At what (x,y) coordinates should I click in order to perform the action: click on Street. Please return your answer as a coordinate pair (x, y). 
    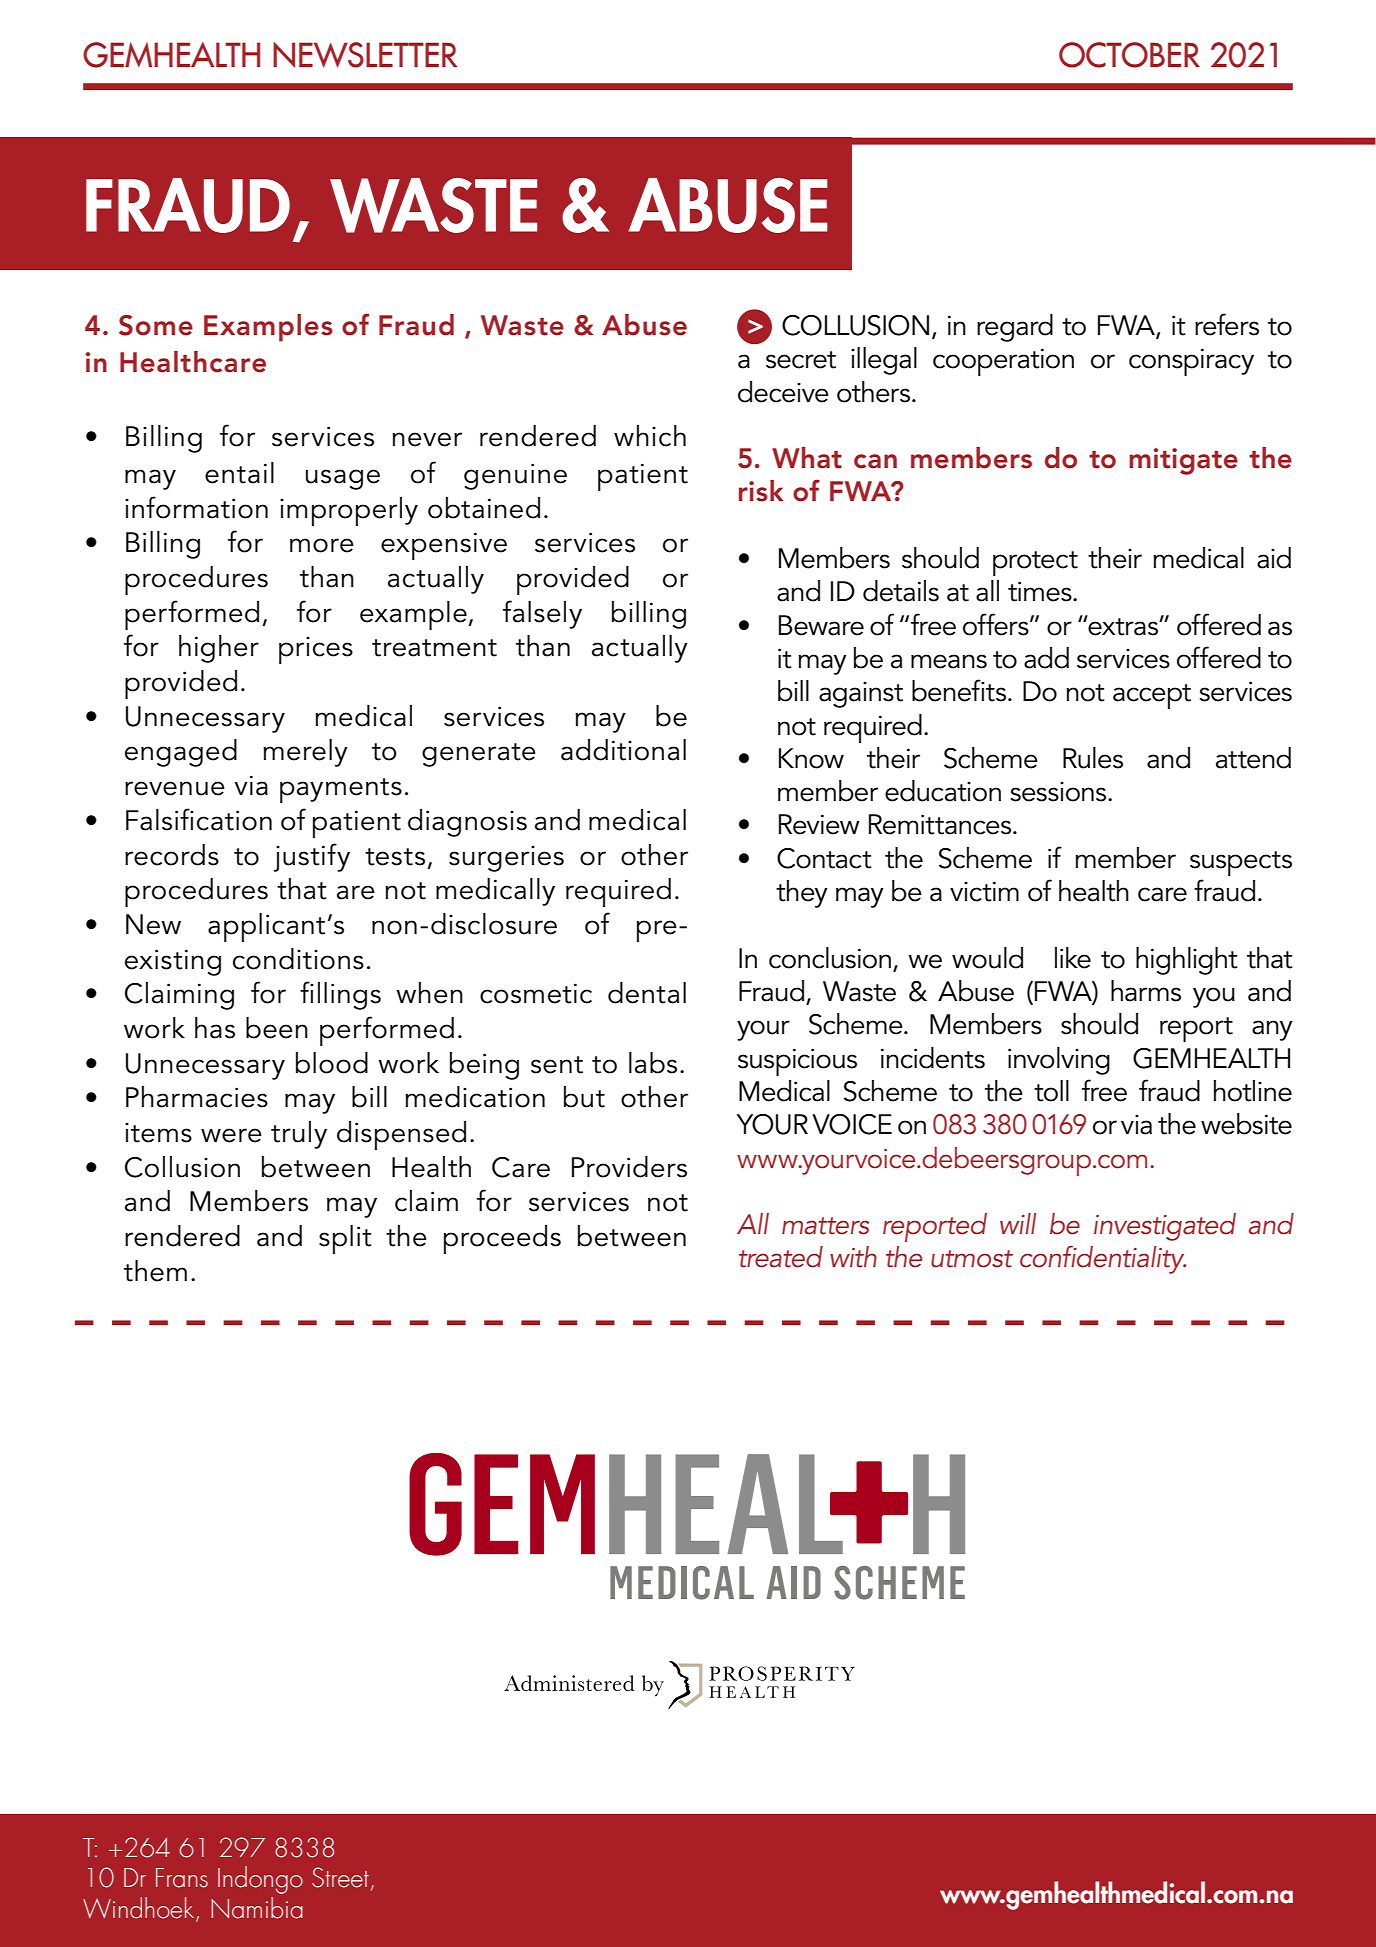
    Looking at the image, I should click on (340, 1877).
